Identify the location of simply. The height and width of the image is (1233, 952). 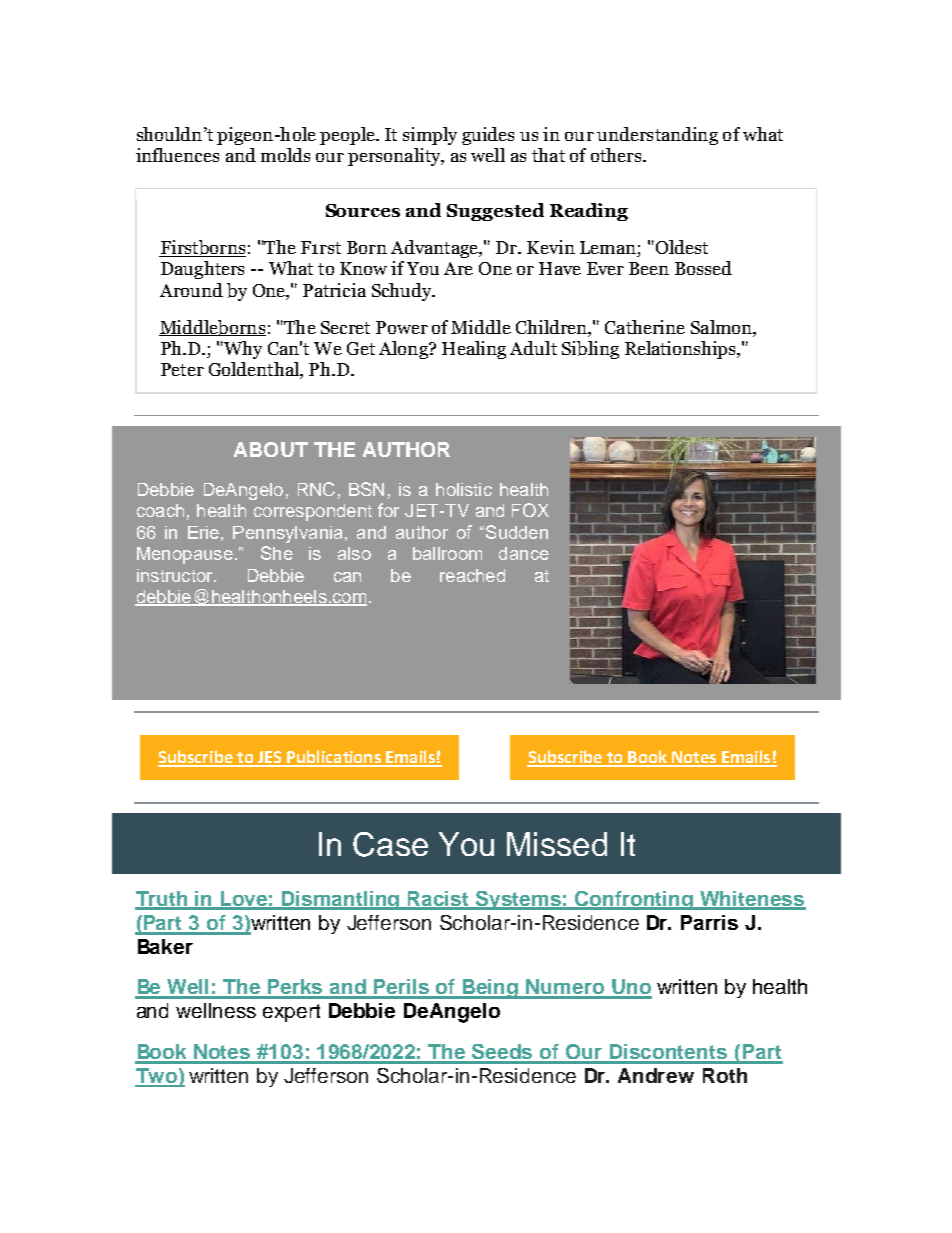
(430, 136).
